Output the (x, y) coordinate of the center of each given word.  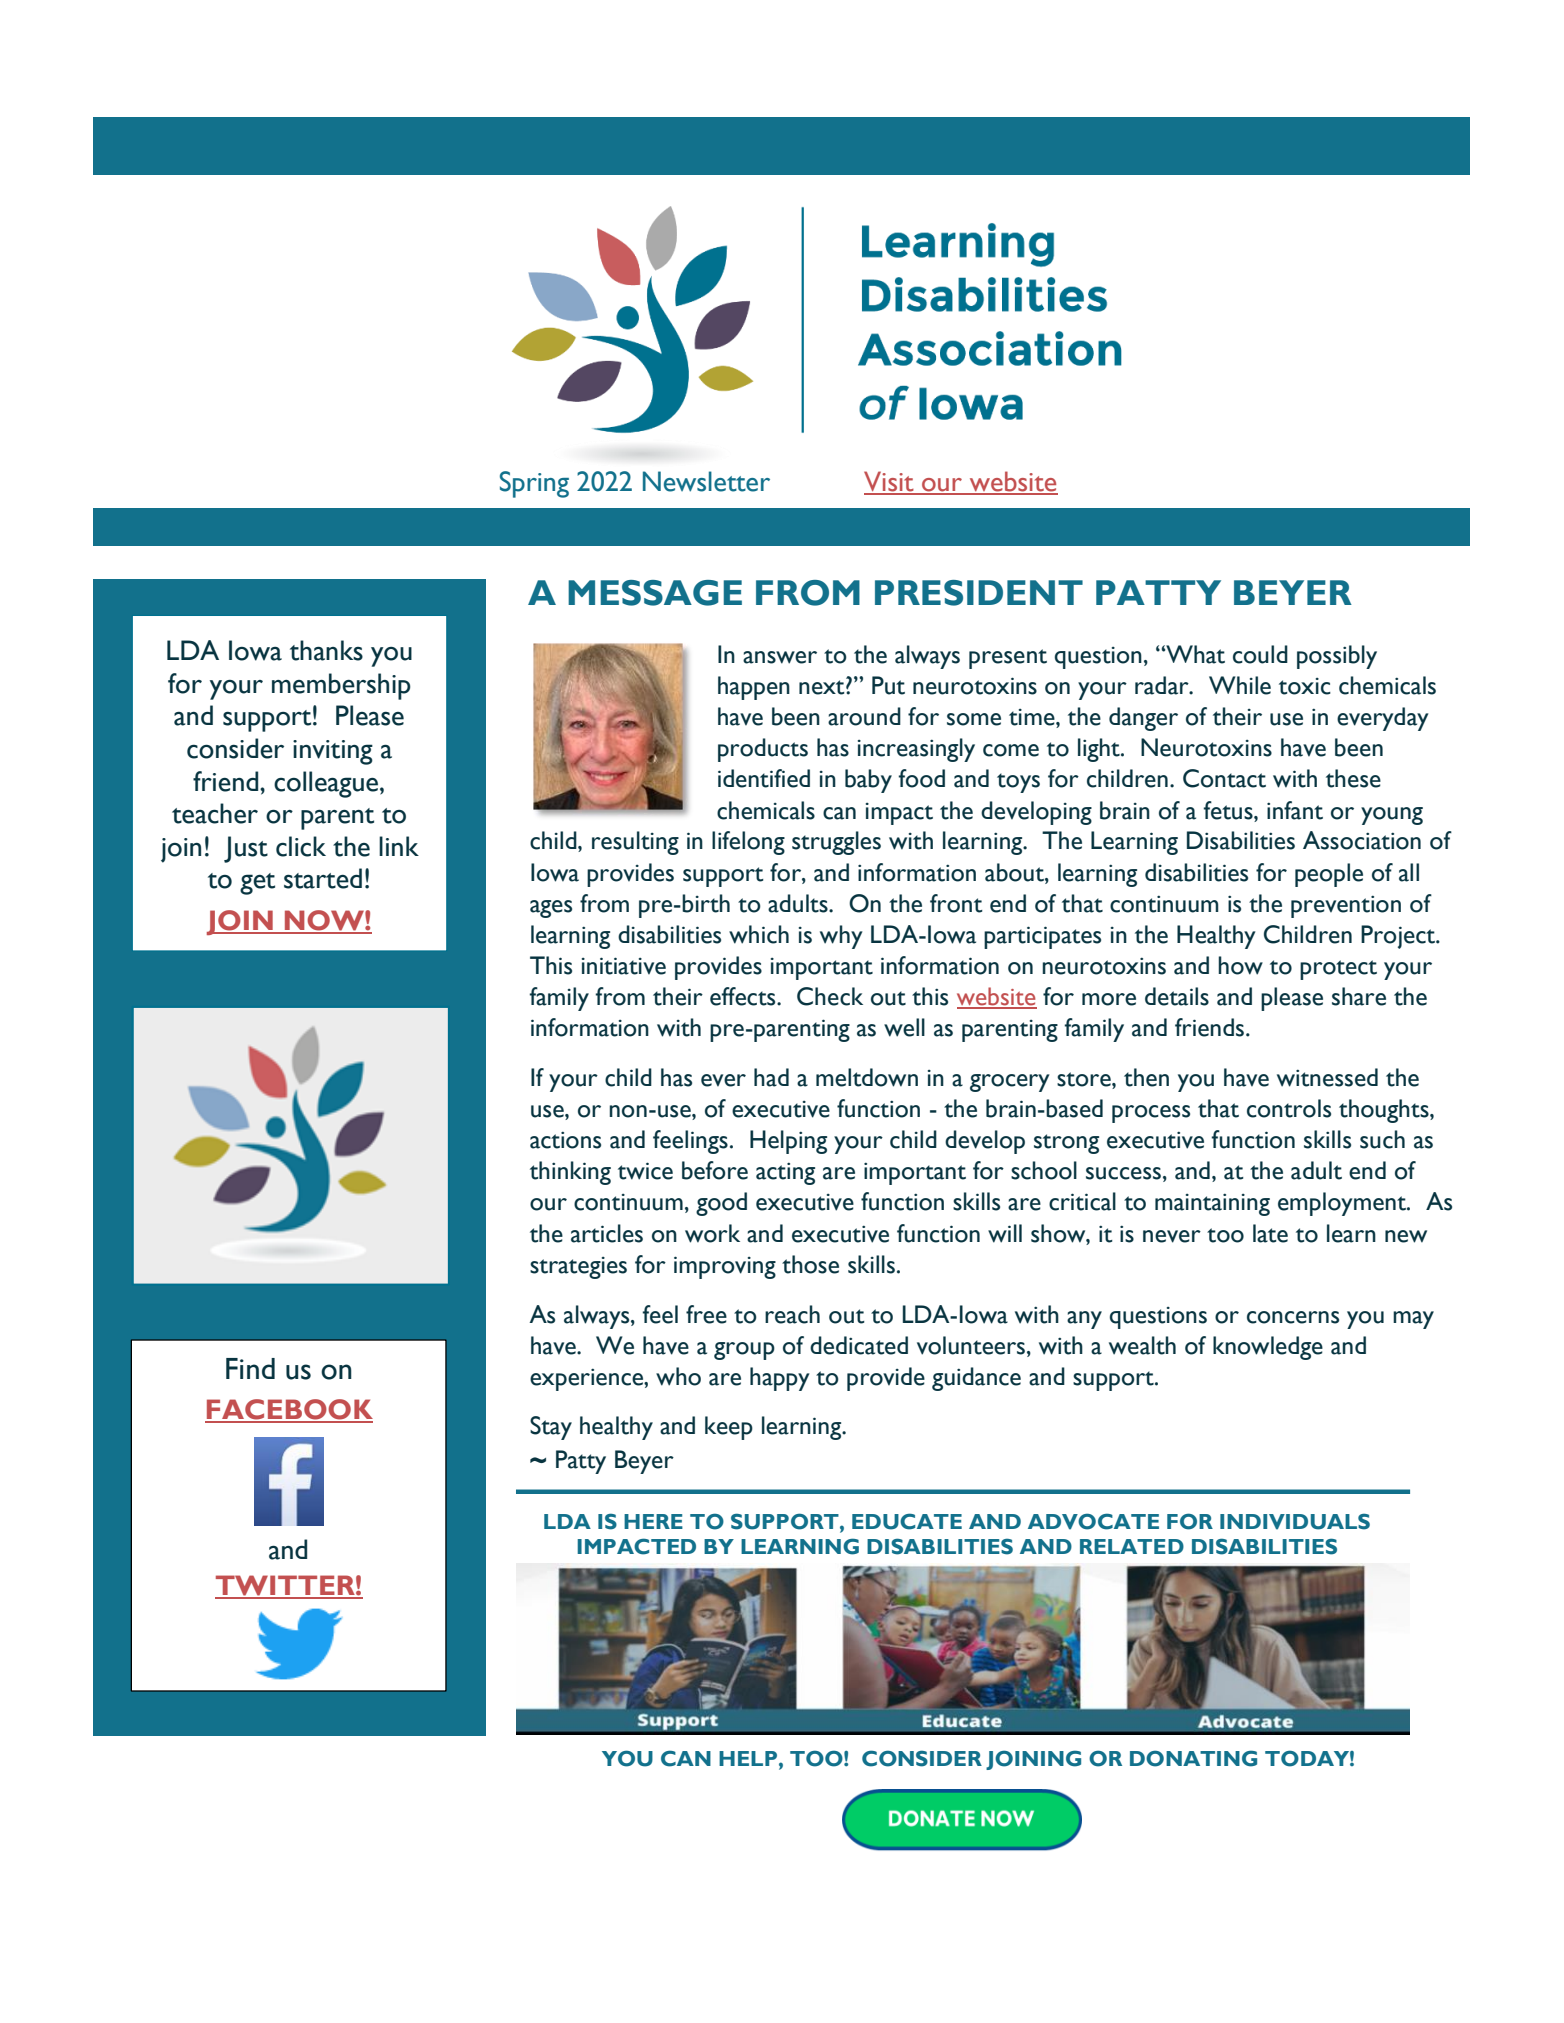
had (771, 1077)
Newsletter (706, 481)
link (399, 846)
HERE (653, 1521)
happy (780, 1379)
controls (1289, 1108)
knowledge (1268, 1348)
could (1260, 654)
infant (1295, 810)
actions (565, 1140)
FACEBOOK (289, 1410)
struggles (836, 843)
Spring (534, 484)
